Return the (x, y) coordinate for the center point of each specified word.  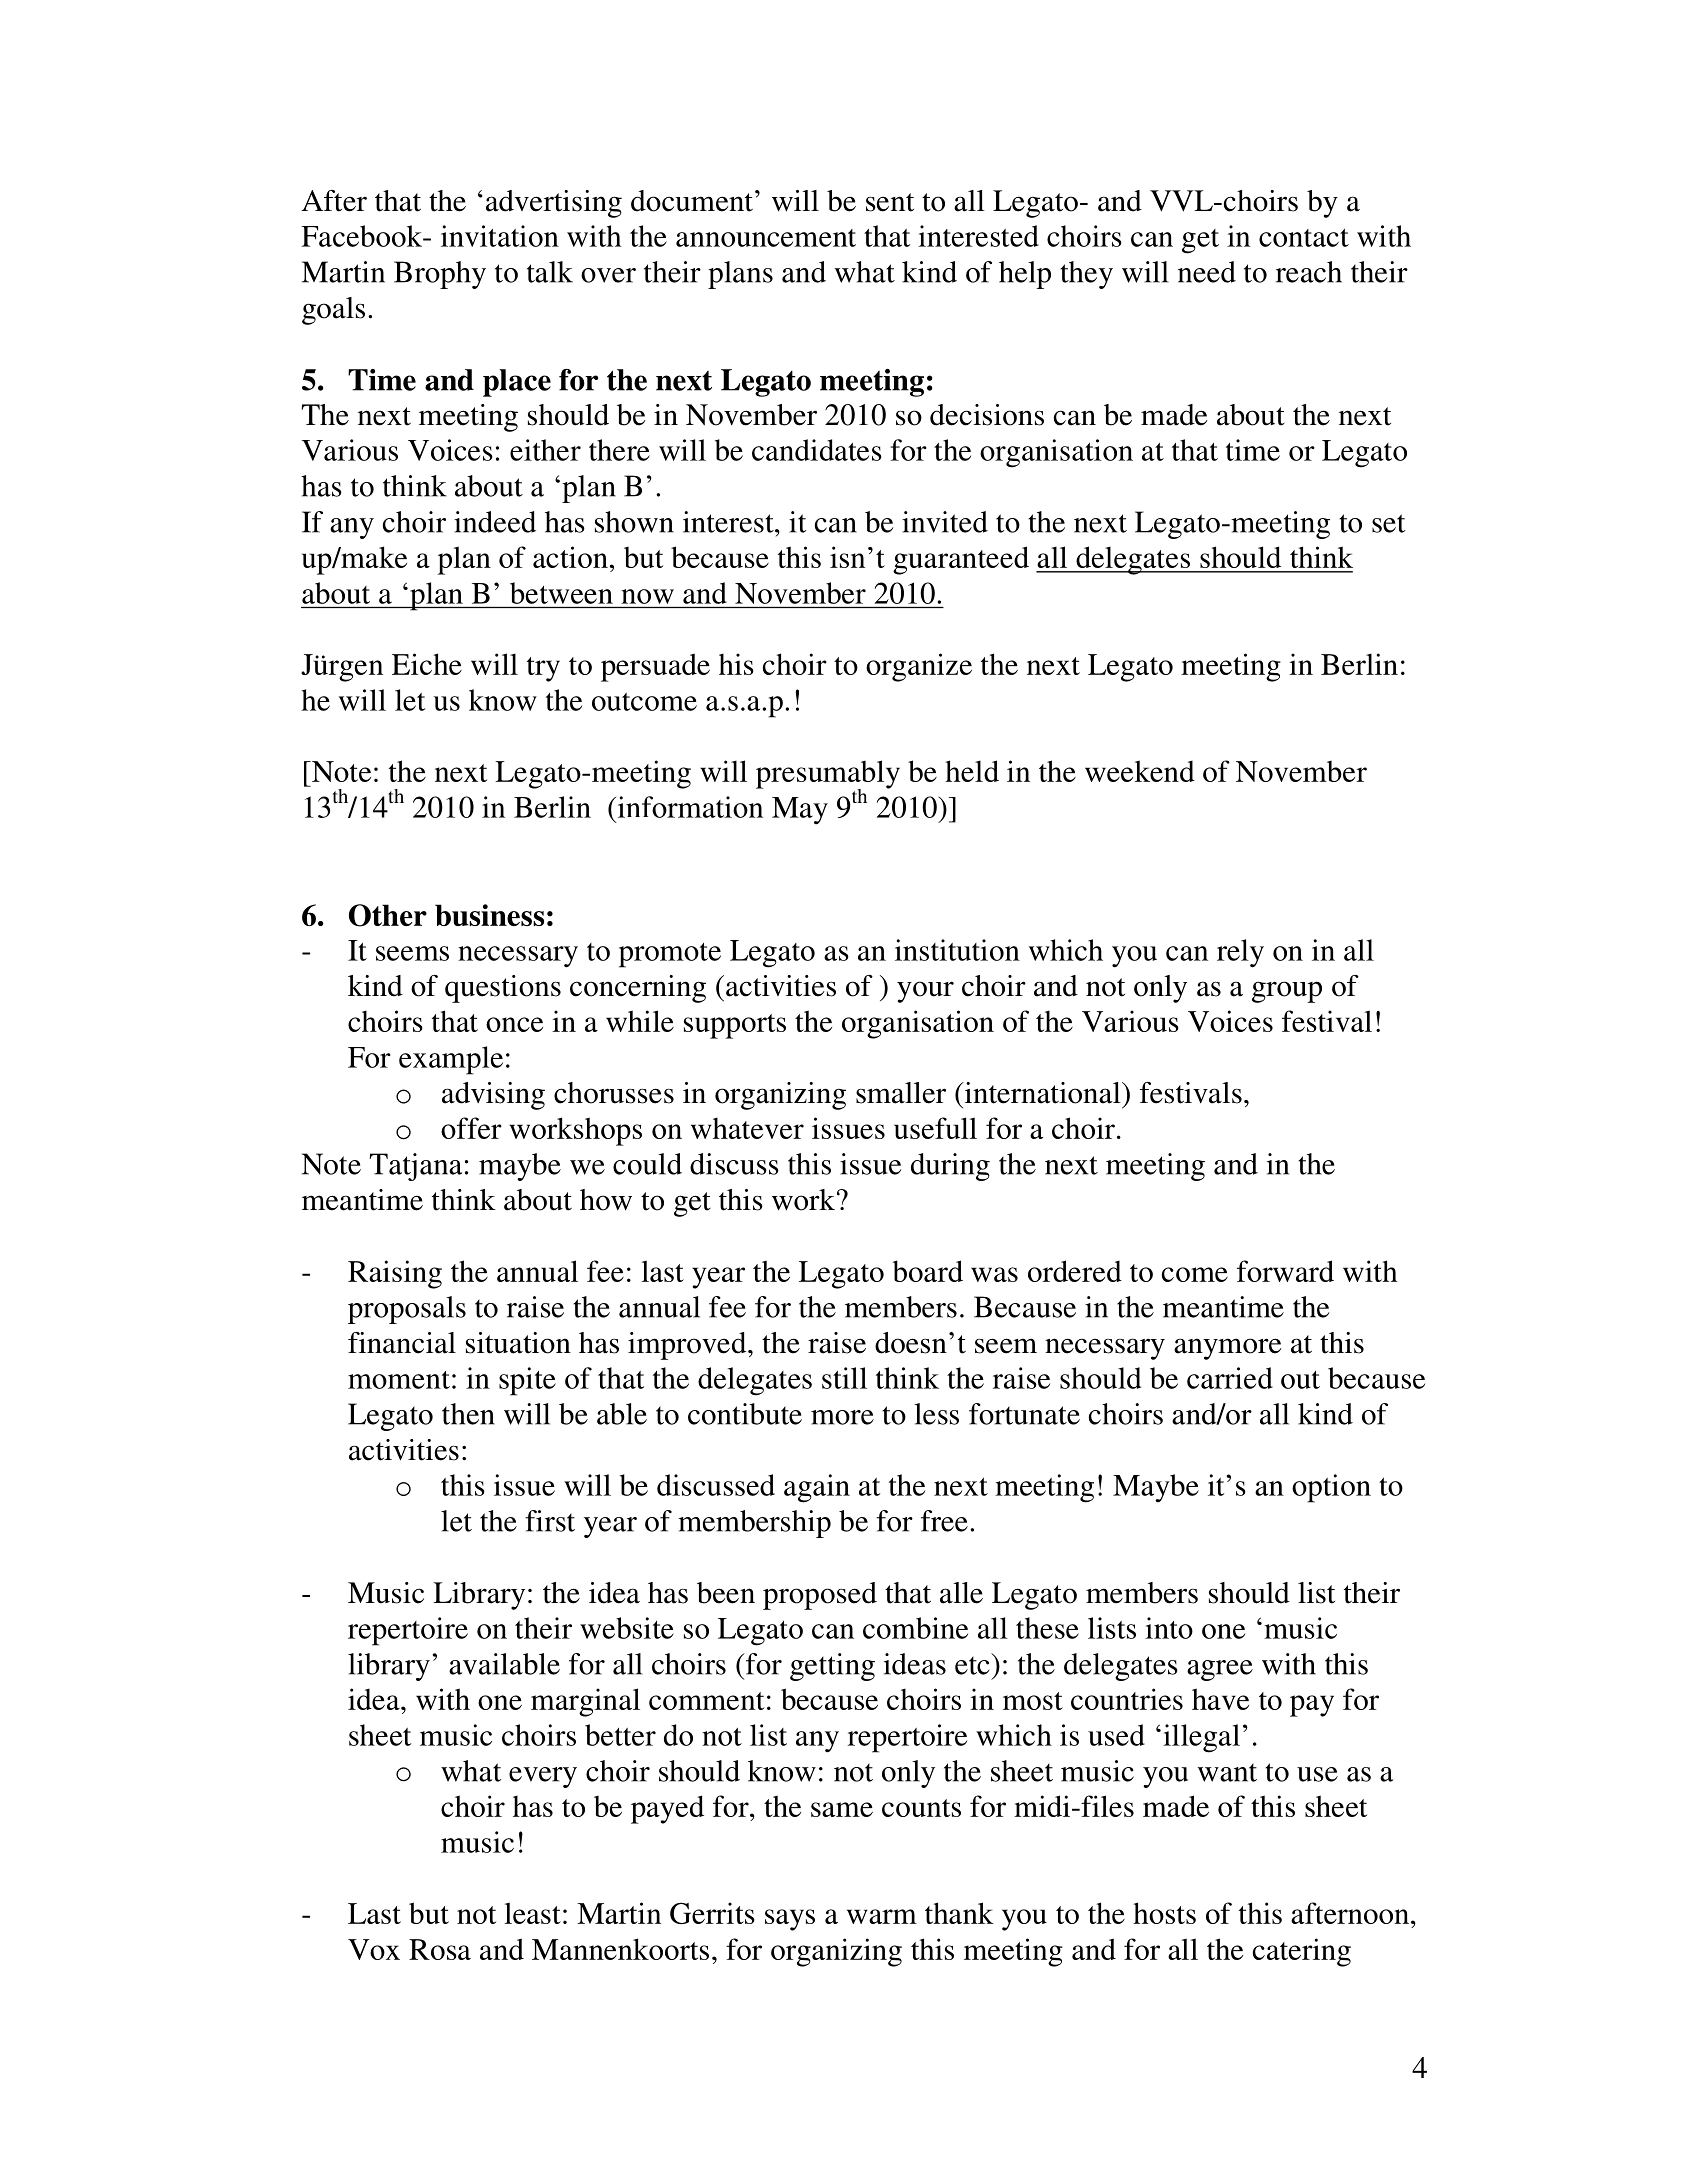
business (489, 915)
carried (1230, 1378)
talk (550, 272)
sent (890, 202)
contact (1304, 238)
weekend (1140, 771)
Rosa (440, 1949)
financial (402, 1343)
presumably (828, 775)
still (844, 1378)
